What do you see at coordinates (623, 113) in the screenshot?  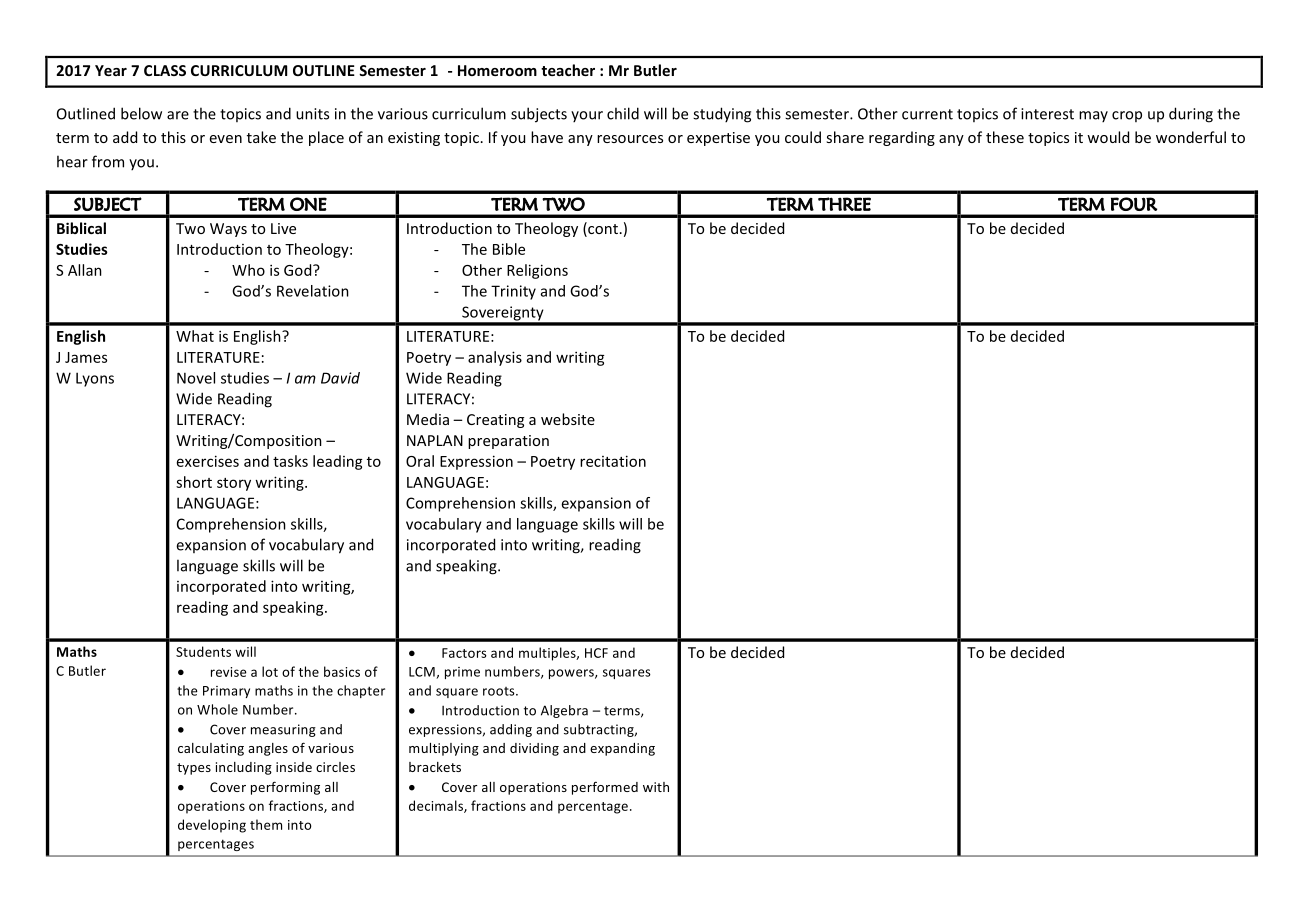 I see `child` at bounding box center [623, 113].
